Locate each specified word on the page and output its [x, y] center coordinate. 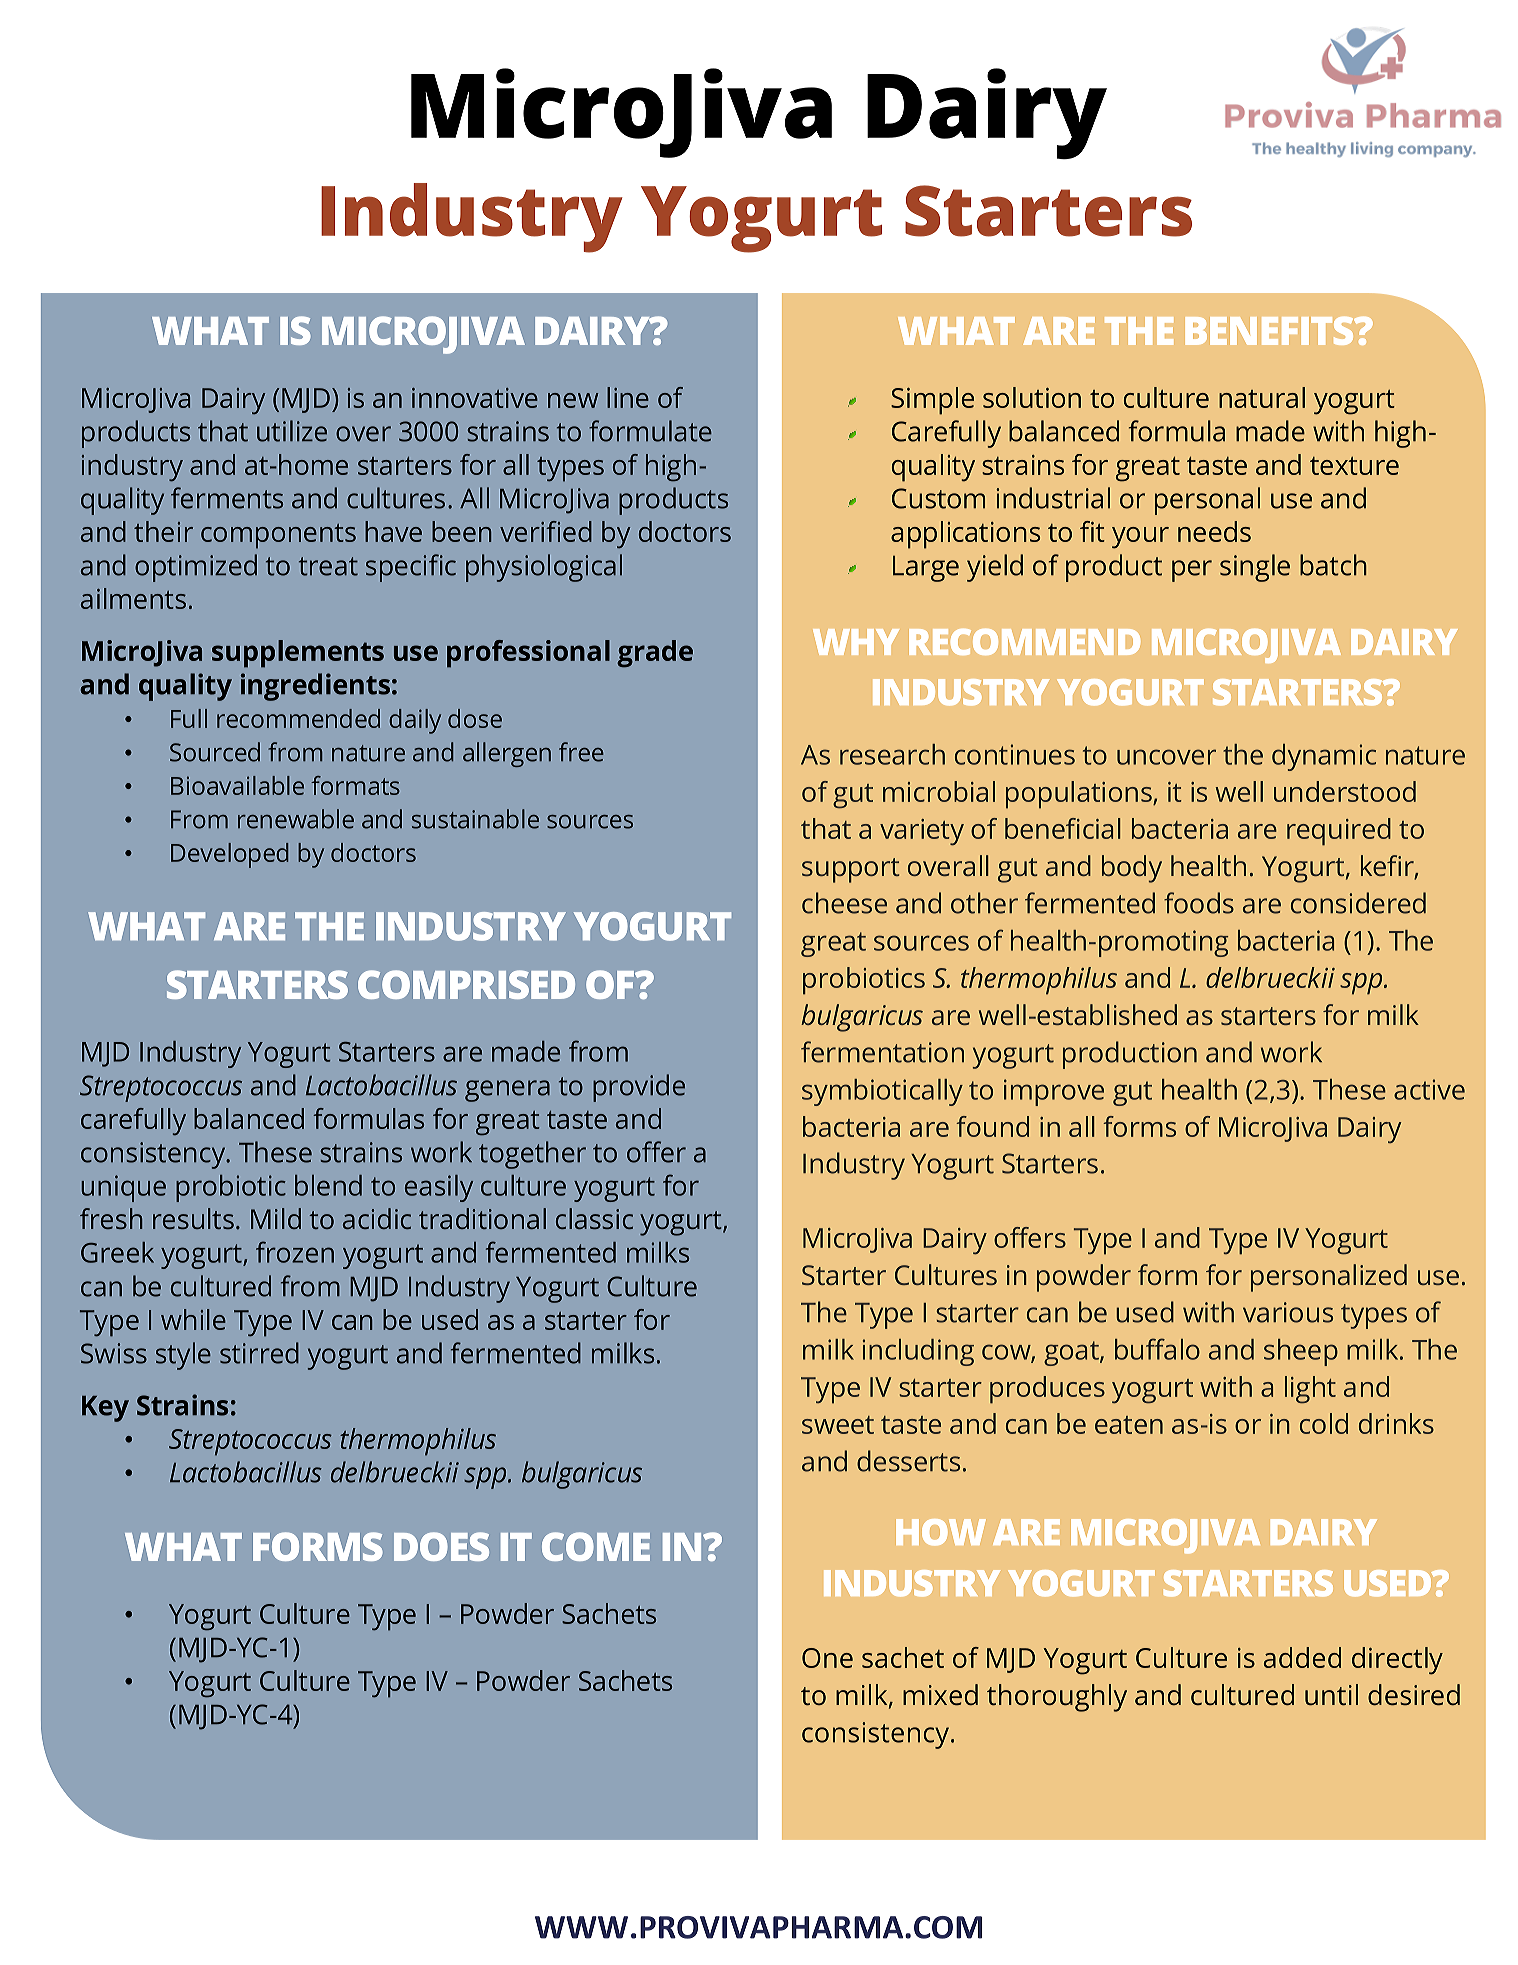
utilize [292, 431]
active [1429, 1089]
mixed [940, 1694]
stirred [259, 1353]
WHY [856, 642]
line [628, 397]
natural [1262, 397]
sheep [1301, 1352]
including [918, 1352]
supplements [298, 654]
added [1302, 1657]
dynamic [1324, 757]
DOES [441, 1546]
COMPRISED [466, 984]
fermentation [882, 1052]
